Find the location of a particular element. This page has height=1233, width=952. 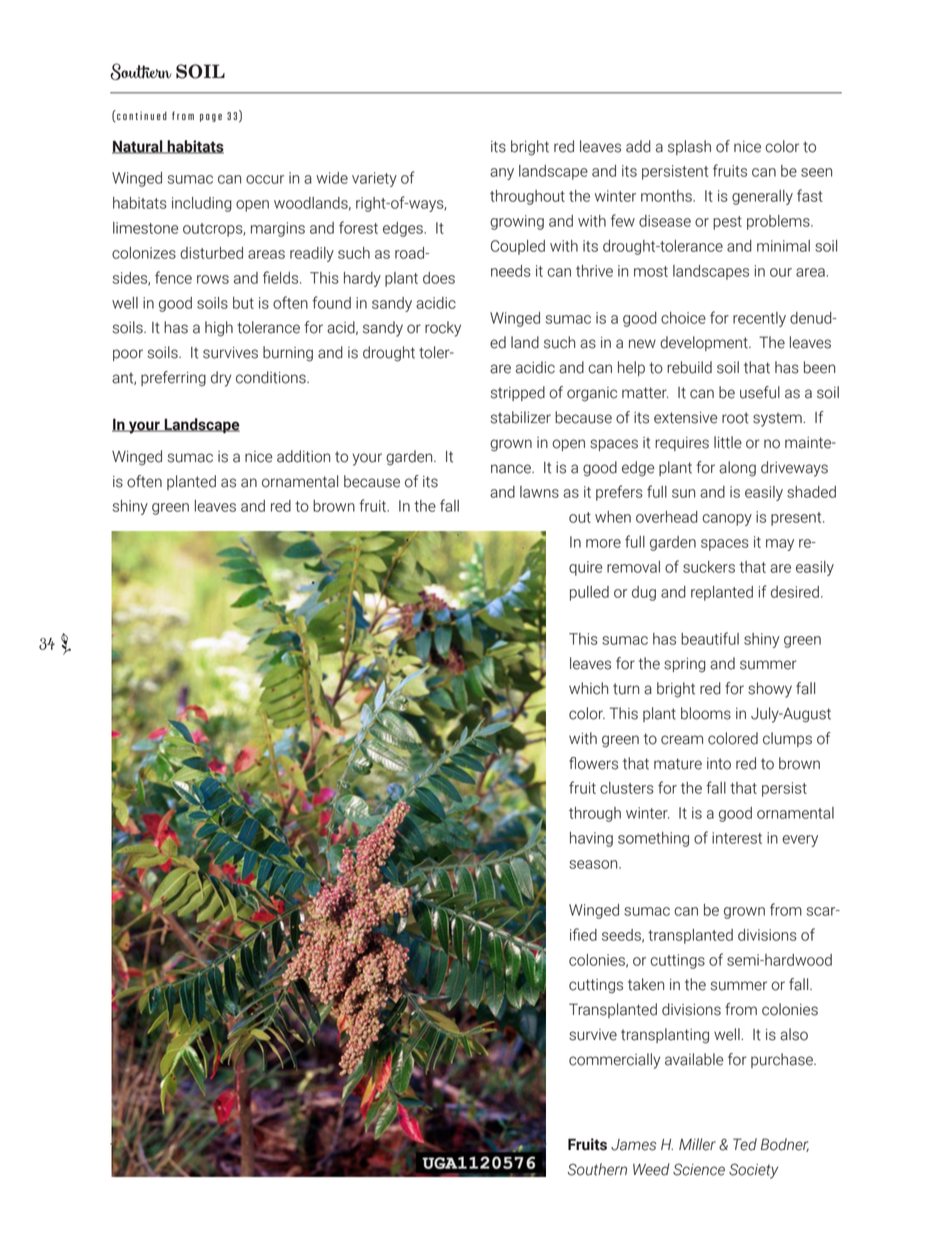

page is located at coordinates (211, 118).
